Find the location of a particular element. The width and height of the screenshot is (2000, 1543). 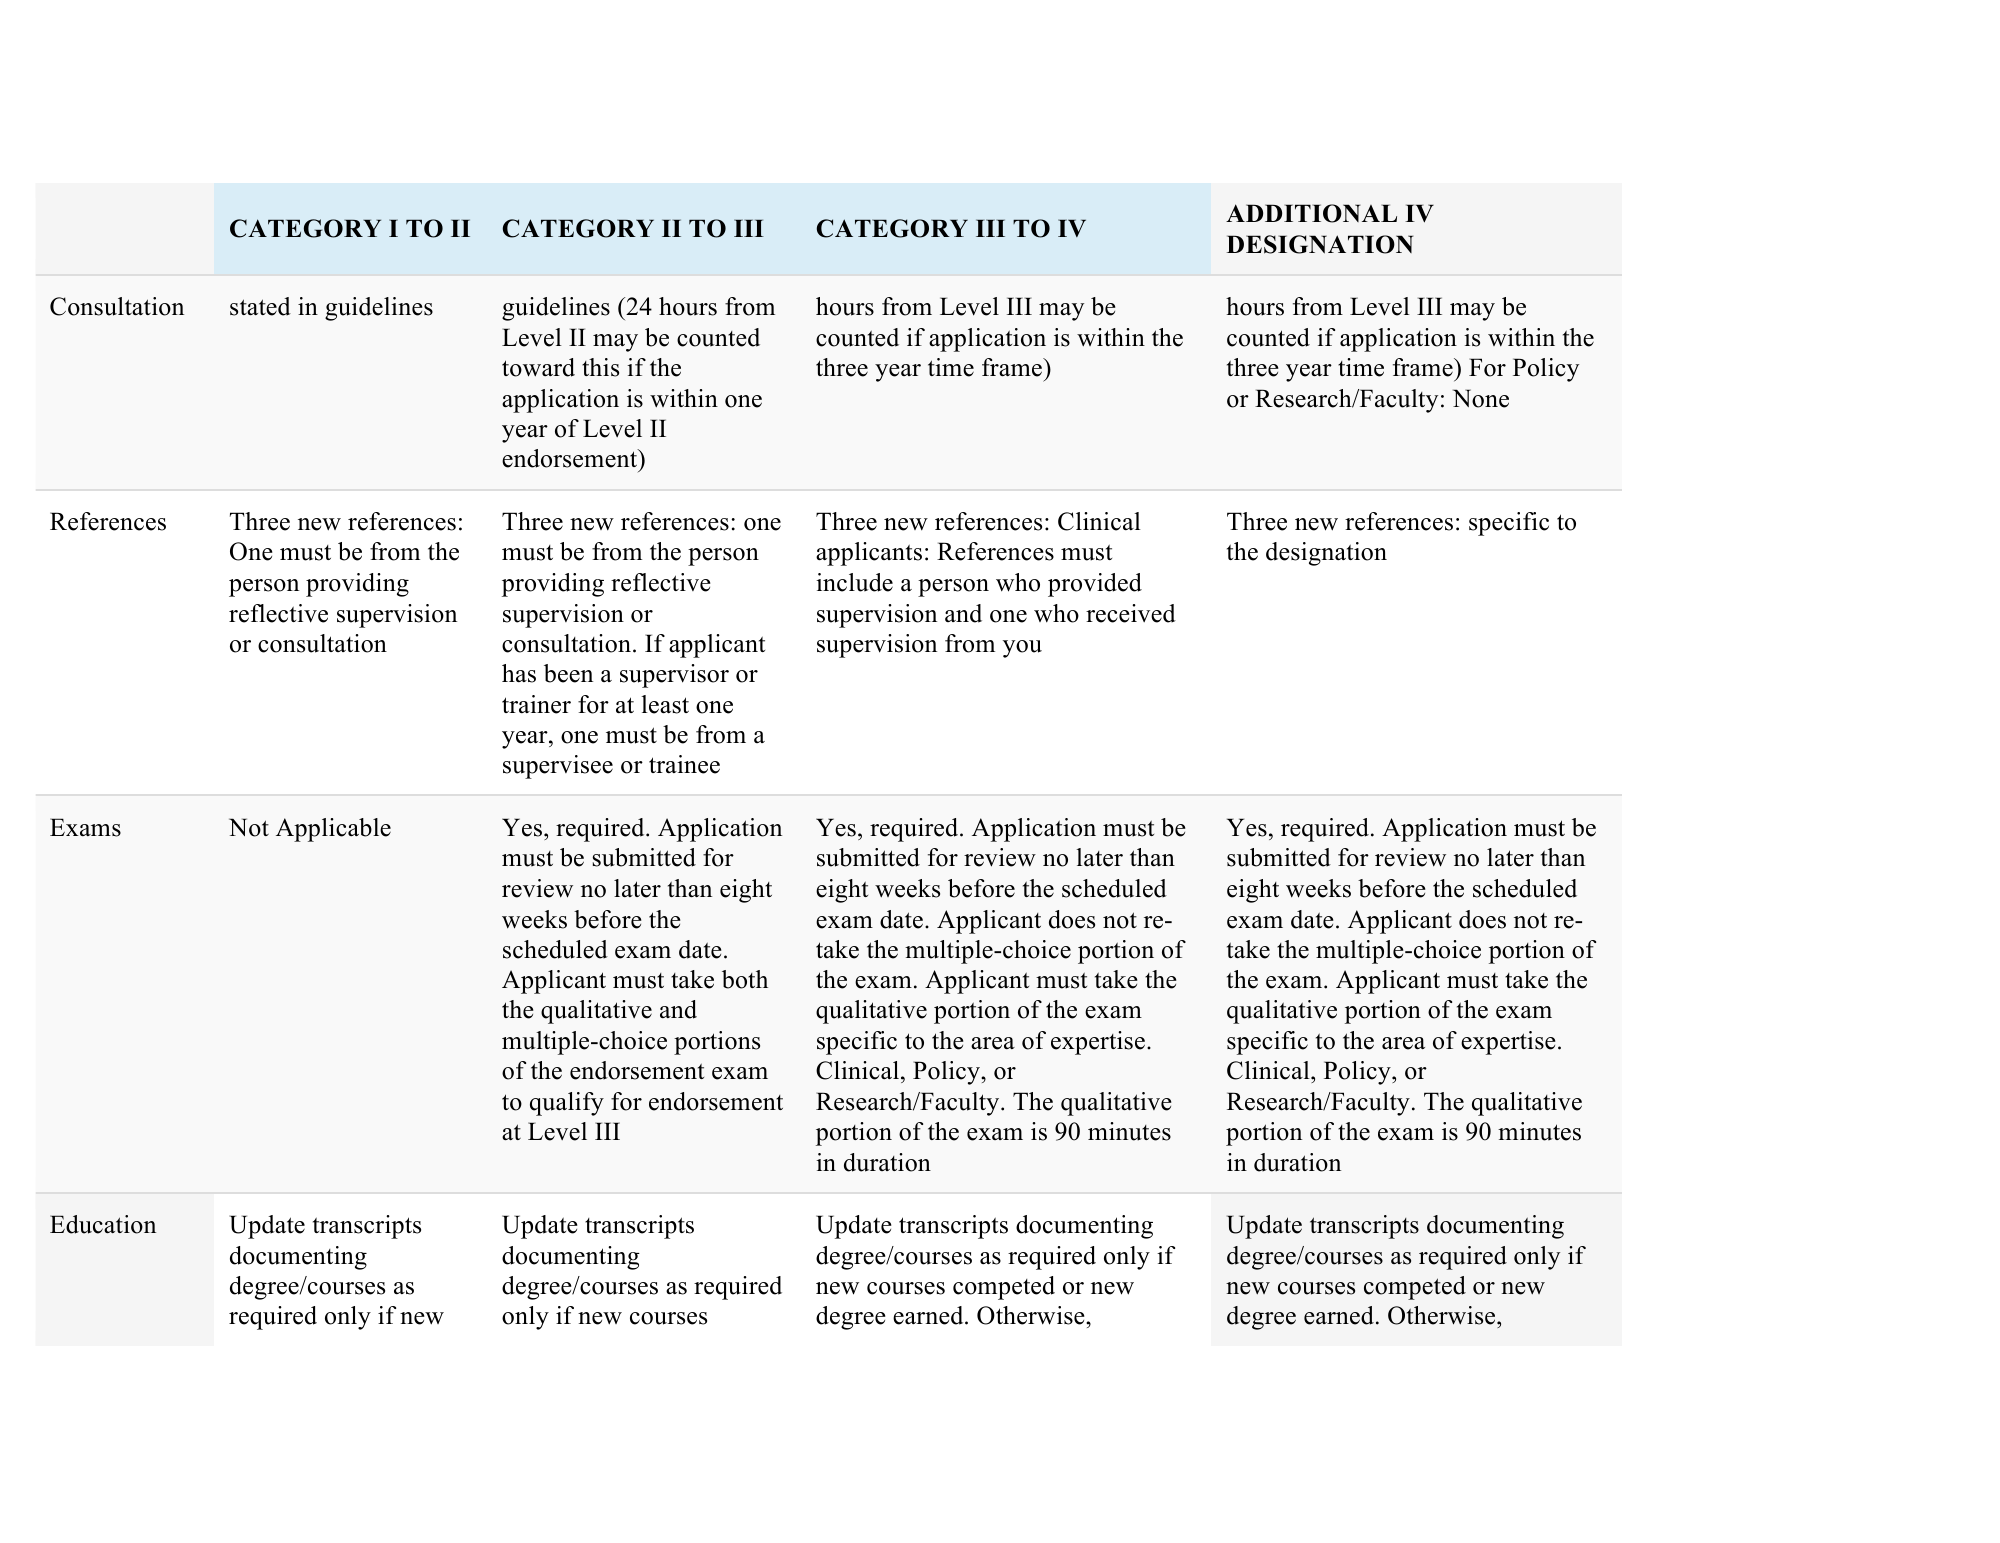

received is located at coordinates (1131, 613).
